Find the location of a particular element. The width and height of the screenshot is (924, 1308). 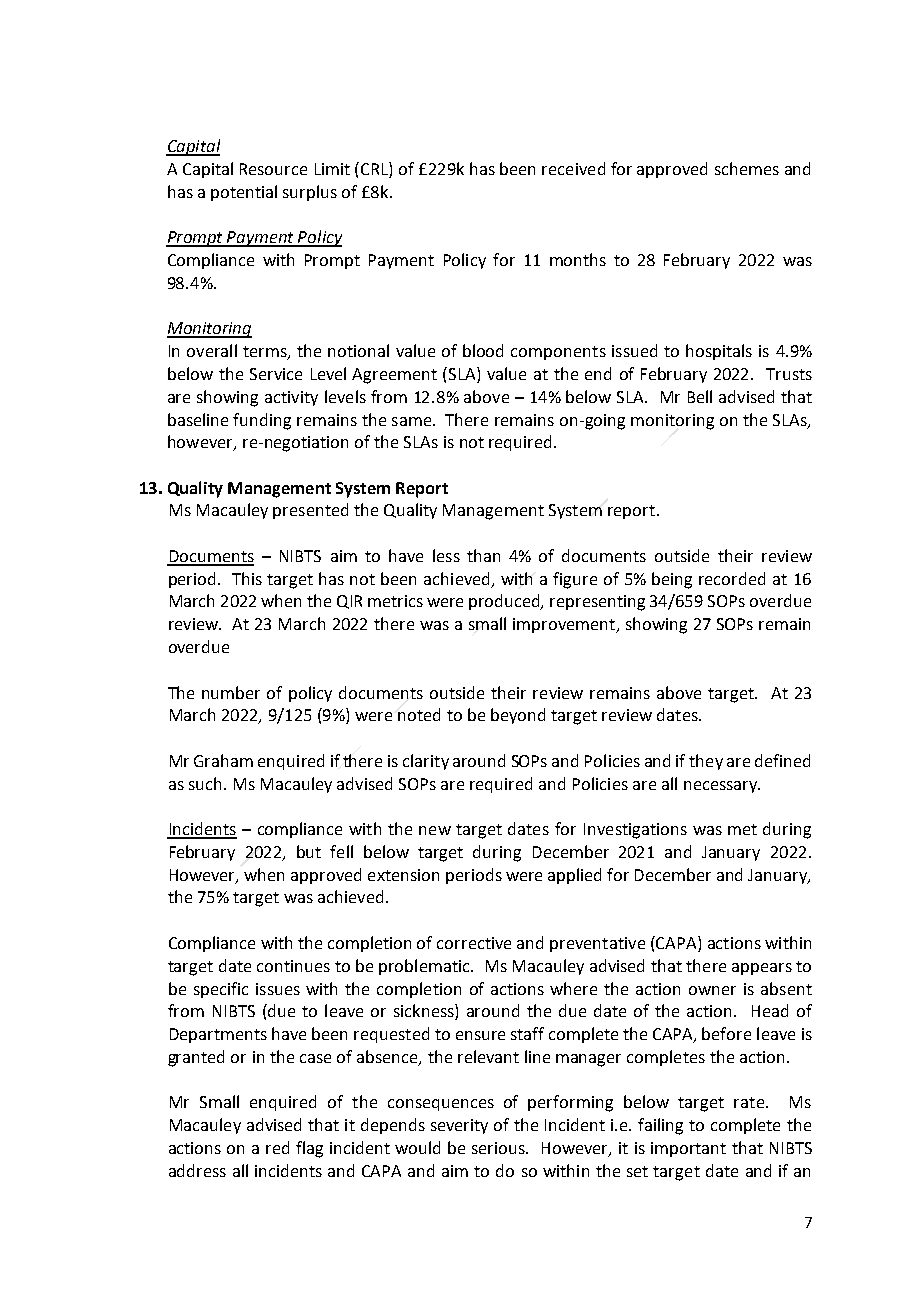

recorded is located at coordinates (732, 578).
